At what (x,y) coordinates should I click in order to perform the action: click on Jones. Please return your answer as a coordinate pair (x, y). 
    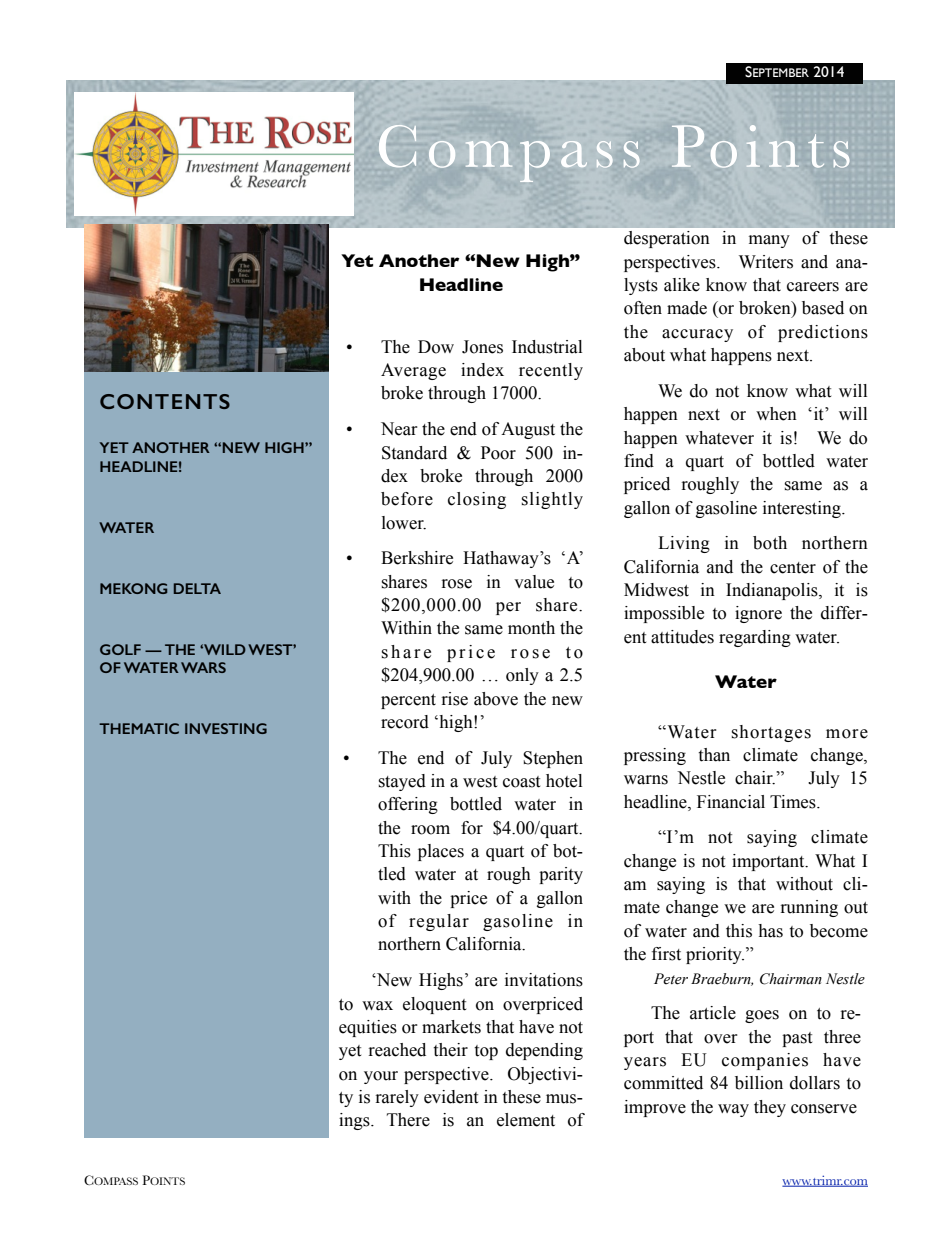
    Looking at the image, I should click on (482, 347).
